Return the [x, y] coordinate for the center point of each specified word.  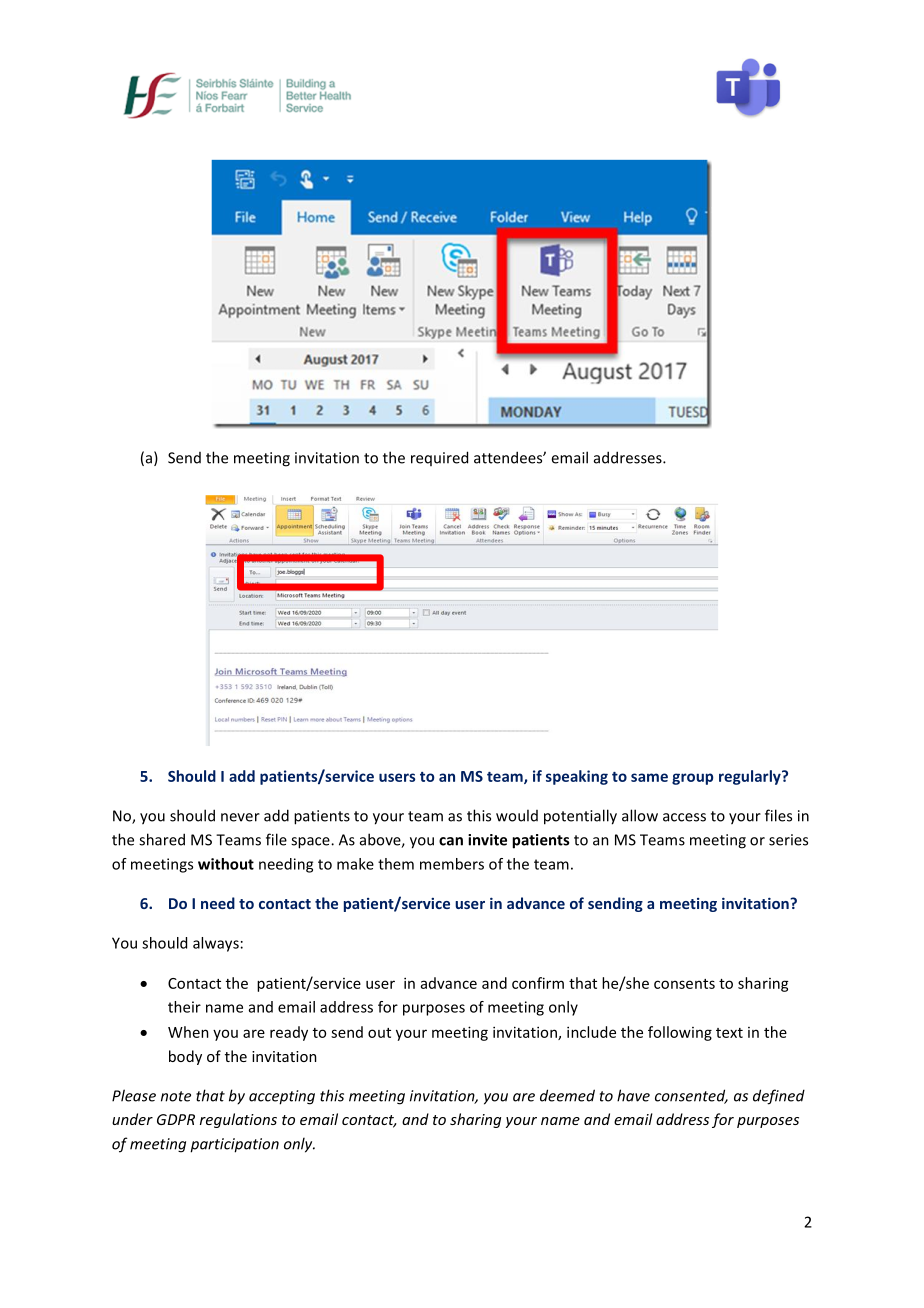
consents [684, 984]
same [649, 777]
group [692, 779]
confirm [538, 983]
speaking [577, 777]
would [517, 815]
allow [640, 815]
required [439, 458]
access [684, 817]
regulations [238, 1120]
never [240, 817]
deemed [567, 1095]
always [216, 944]
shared [162, 839]
